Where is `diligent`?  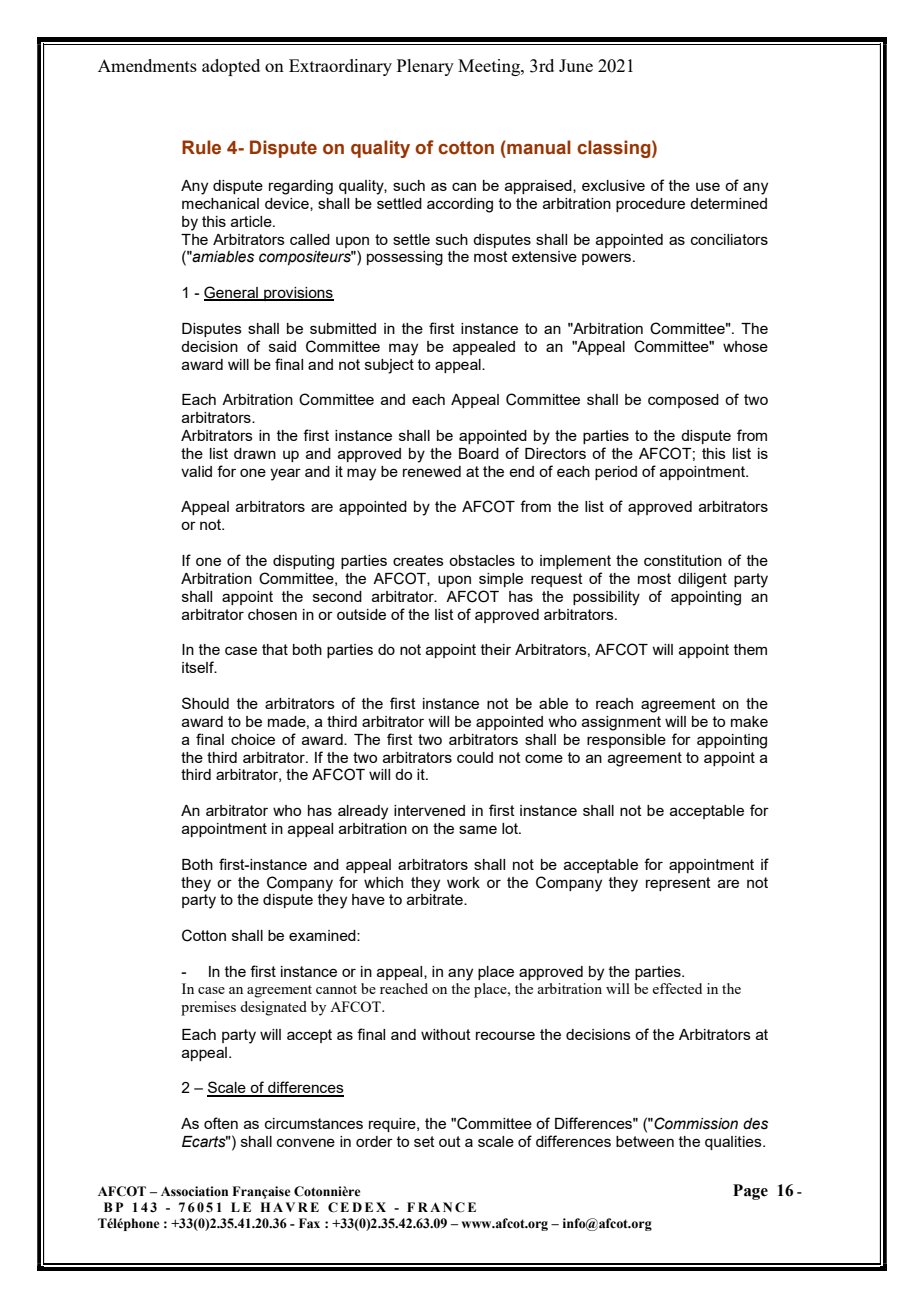
diligent is located at coordinates (702, 580).
